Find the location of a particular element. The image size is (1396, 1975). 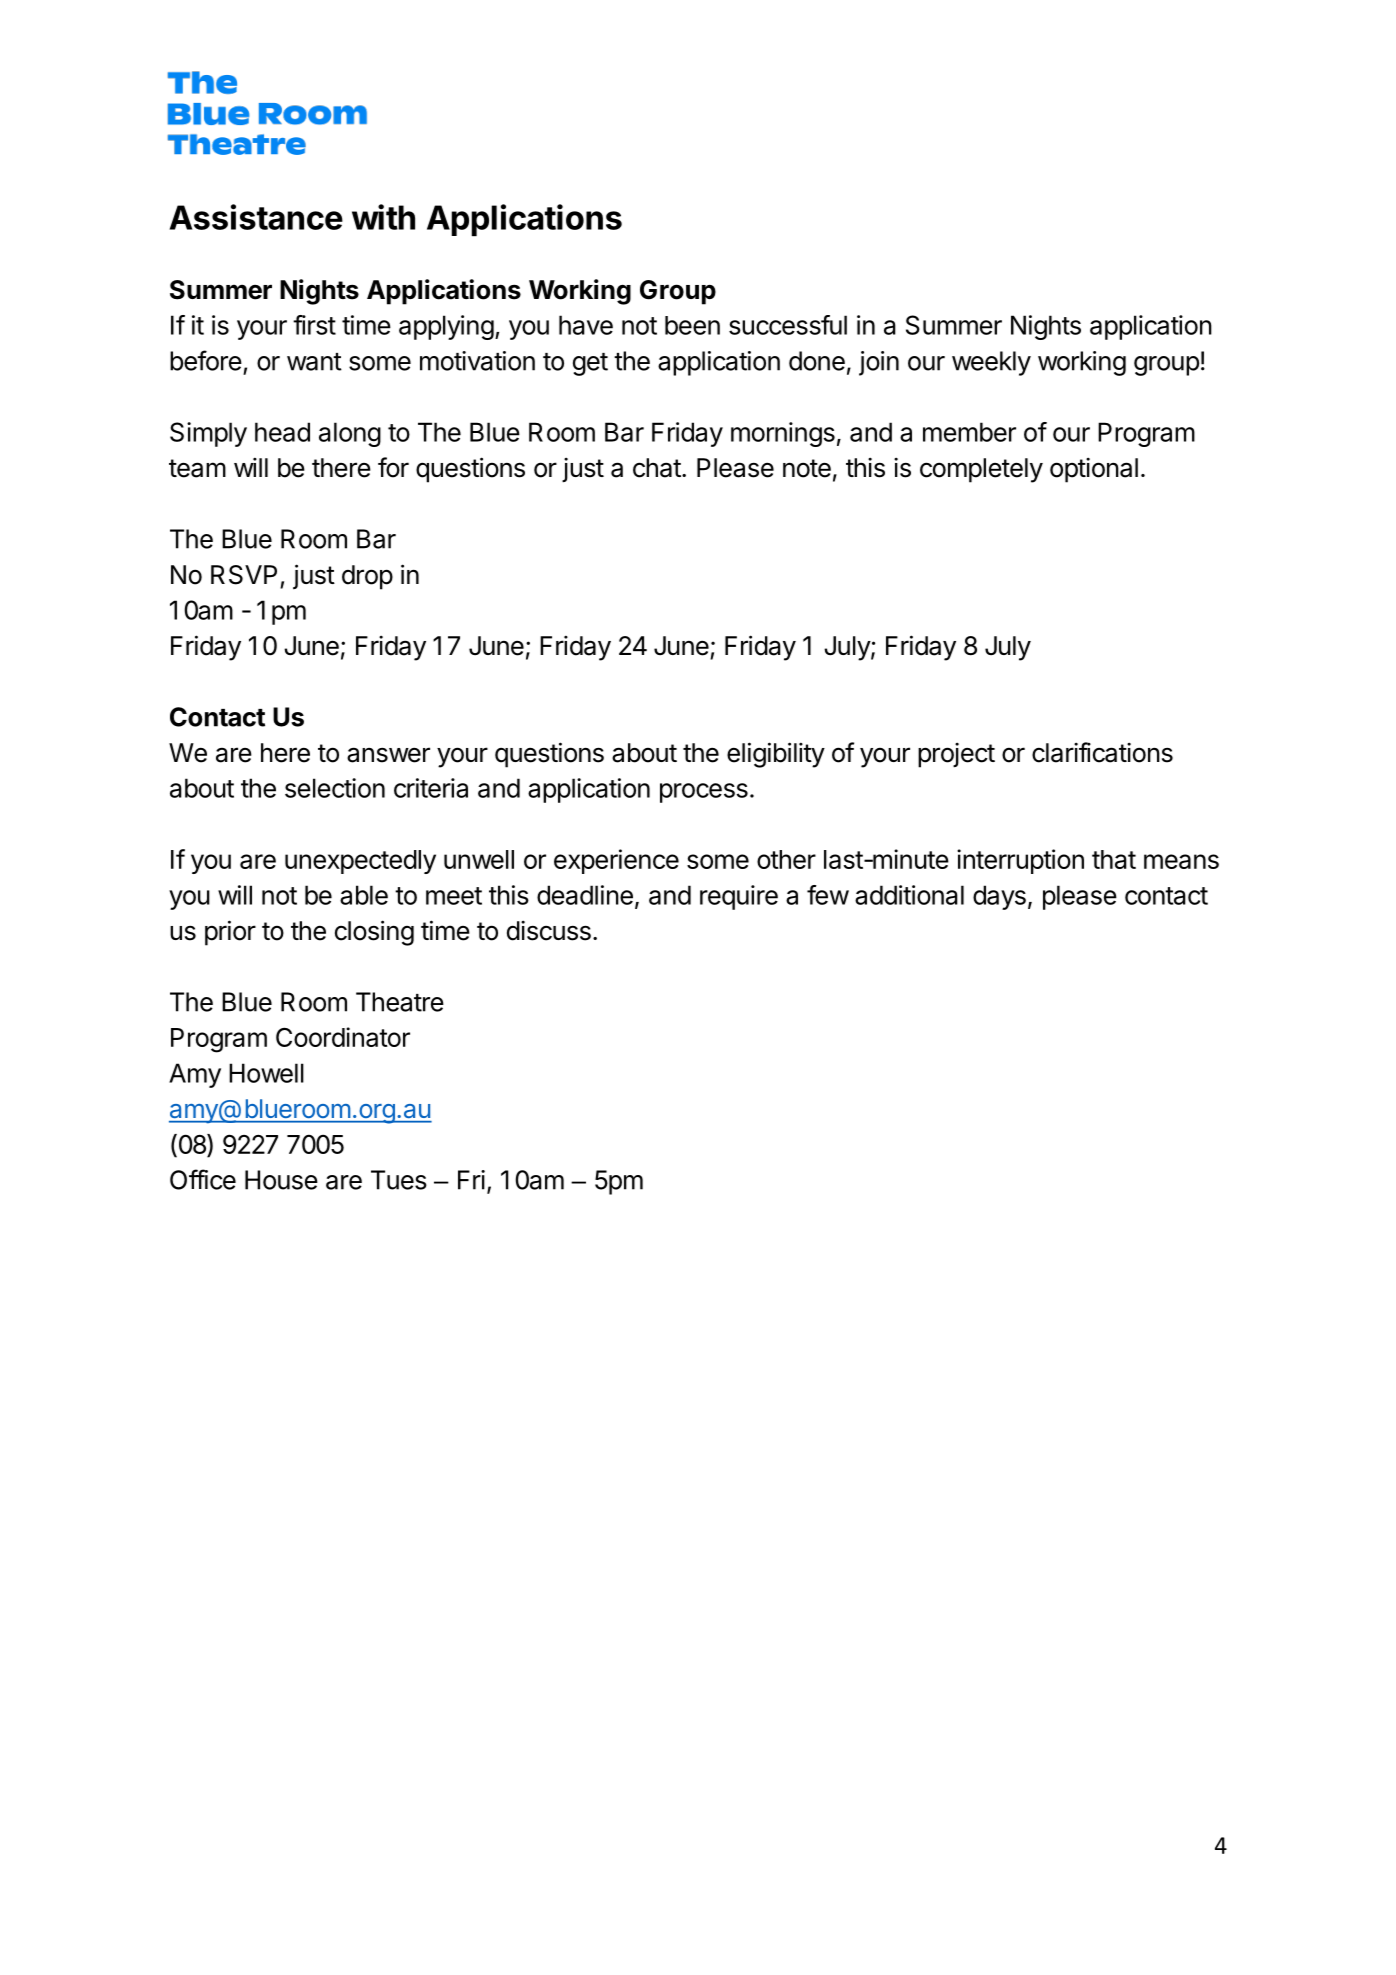

unexpectedly is located at coordinates (360, 862).
